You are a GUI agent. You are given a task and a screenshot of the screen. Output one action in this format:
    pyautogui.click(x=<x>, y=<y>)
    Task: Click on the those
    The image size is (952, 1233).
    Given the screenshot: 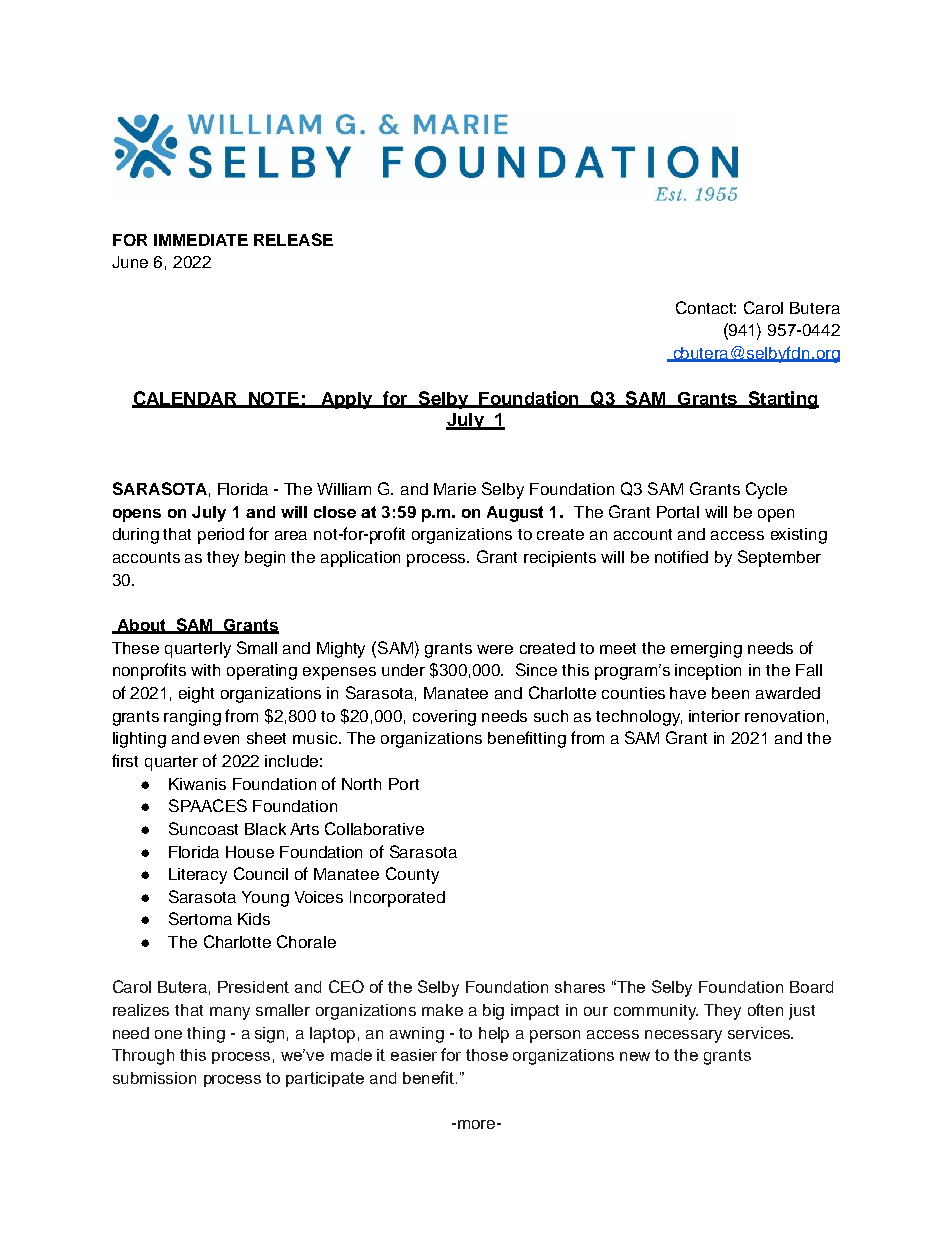 What is the action you would take?
    pyautogui.click(x=487, y=1055)
